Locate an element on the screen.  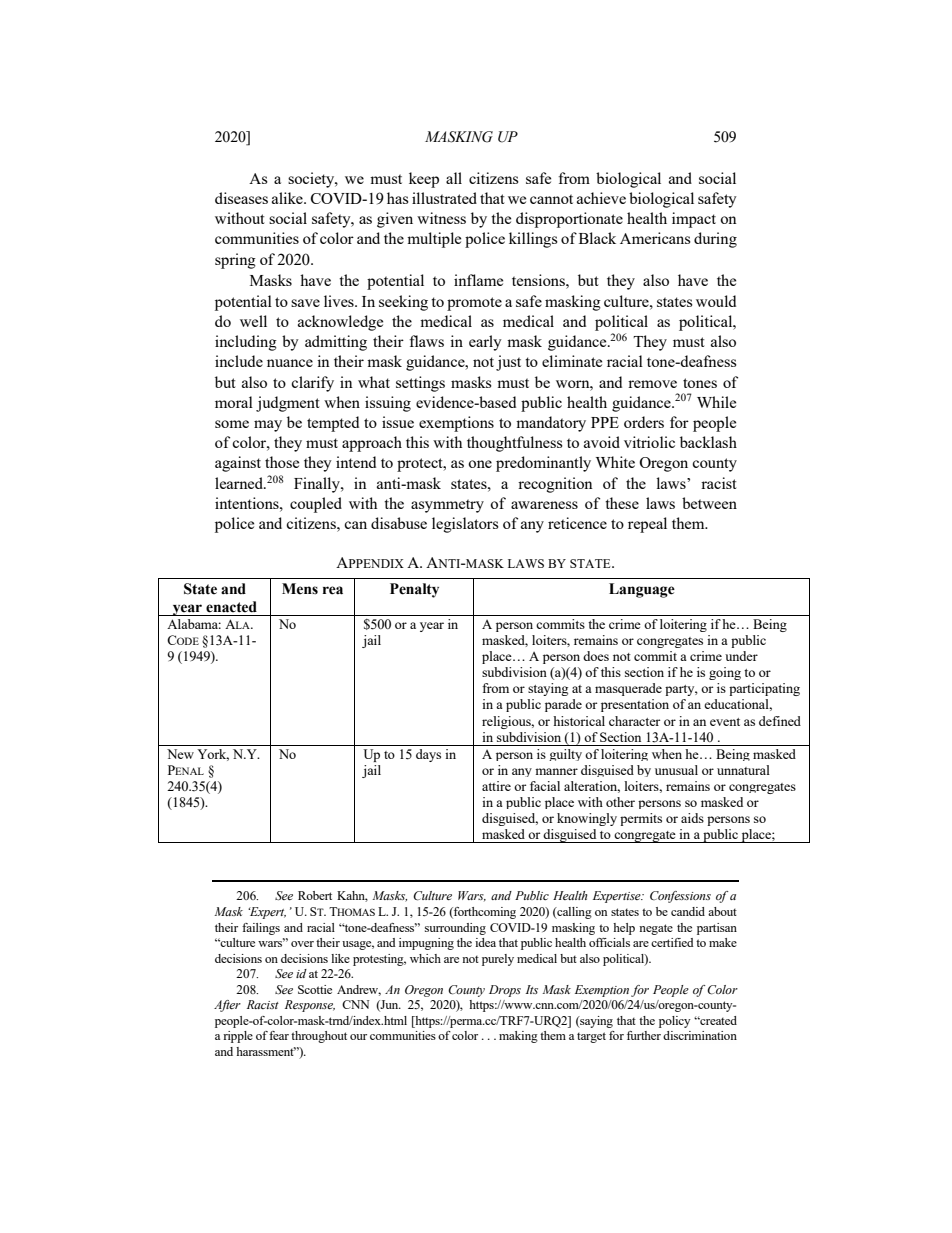
diseases is located at coordinates (241, 198).
